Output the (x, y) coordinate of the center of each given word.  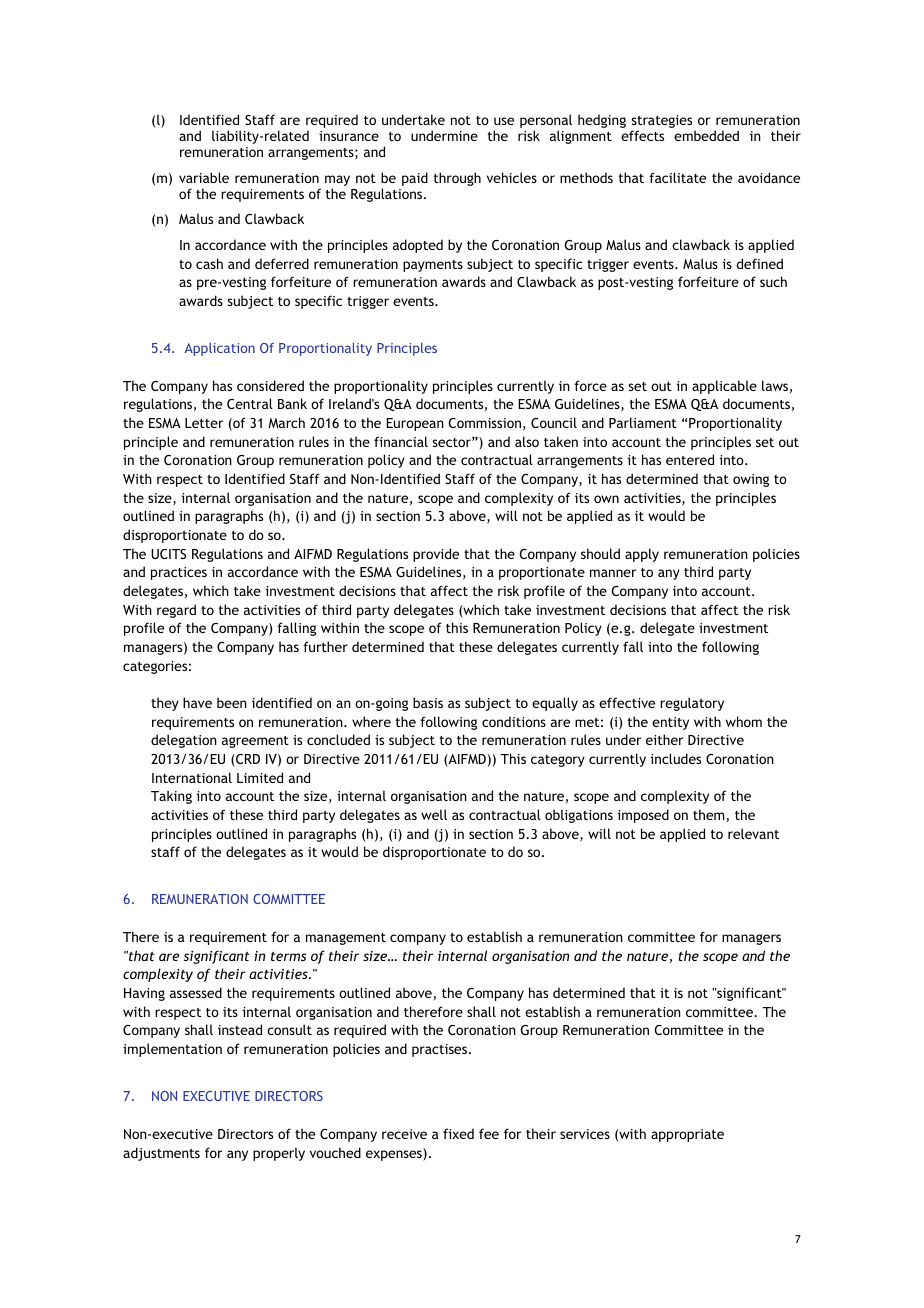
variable (204, 177)
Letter (204, 423)
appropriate (687, 1135)
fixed (458, 1133)
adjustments (161, 1154)
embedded (706, 135)
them (708, 814)
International (192, 777)
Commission (485, 423)
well (434, 814)
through (457, 179)
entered (690, 459)
